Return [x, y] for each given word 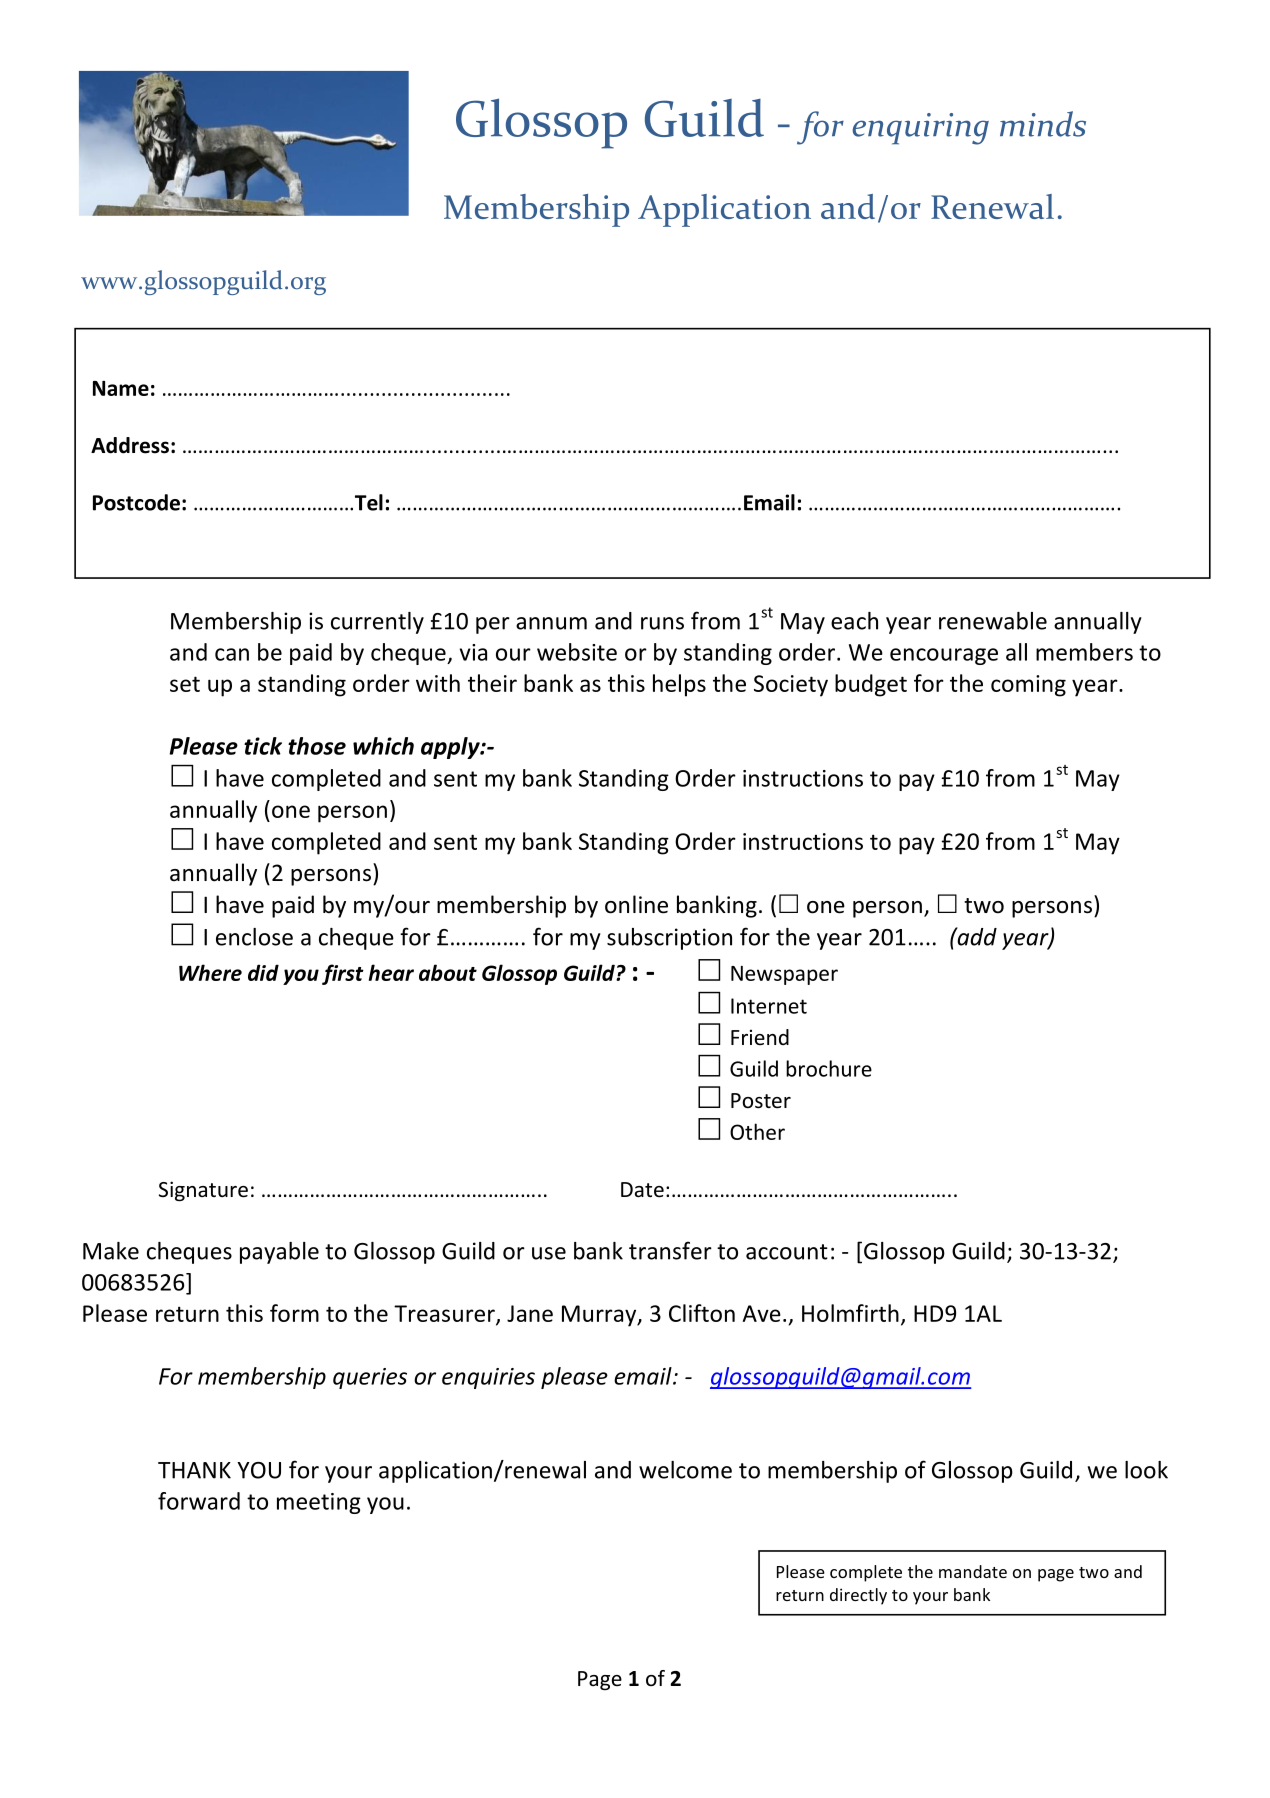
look [1146, 1470]
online [636, 904]
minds [1043, 124]
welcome [685, 1470]
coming [1028, 686]
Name [121, 388]
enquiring [920, 129]
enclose [254, 937]
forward [199, 1501]
